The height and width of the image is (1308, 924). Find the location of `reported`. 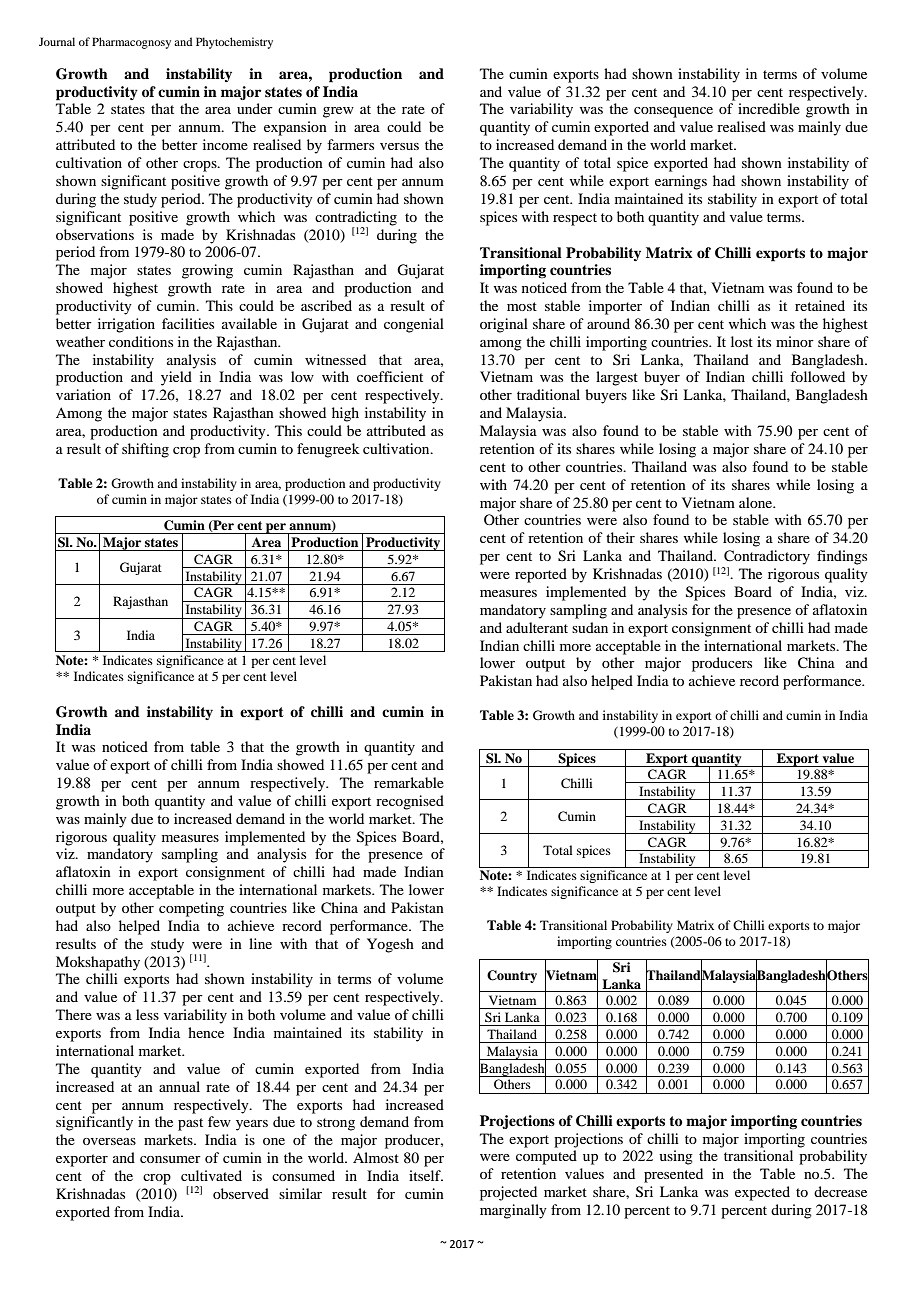

reported is located at coordinates (541, 575).
